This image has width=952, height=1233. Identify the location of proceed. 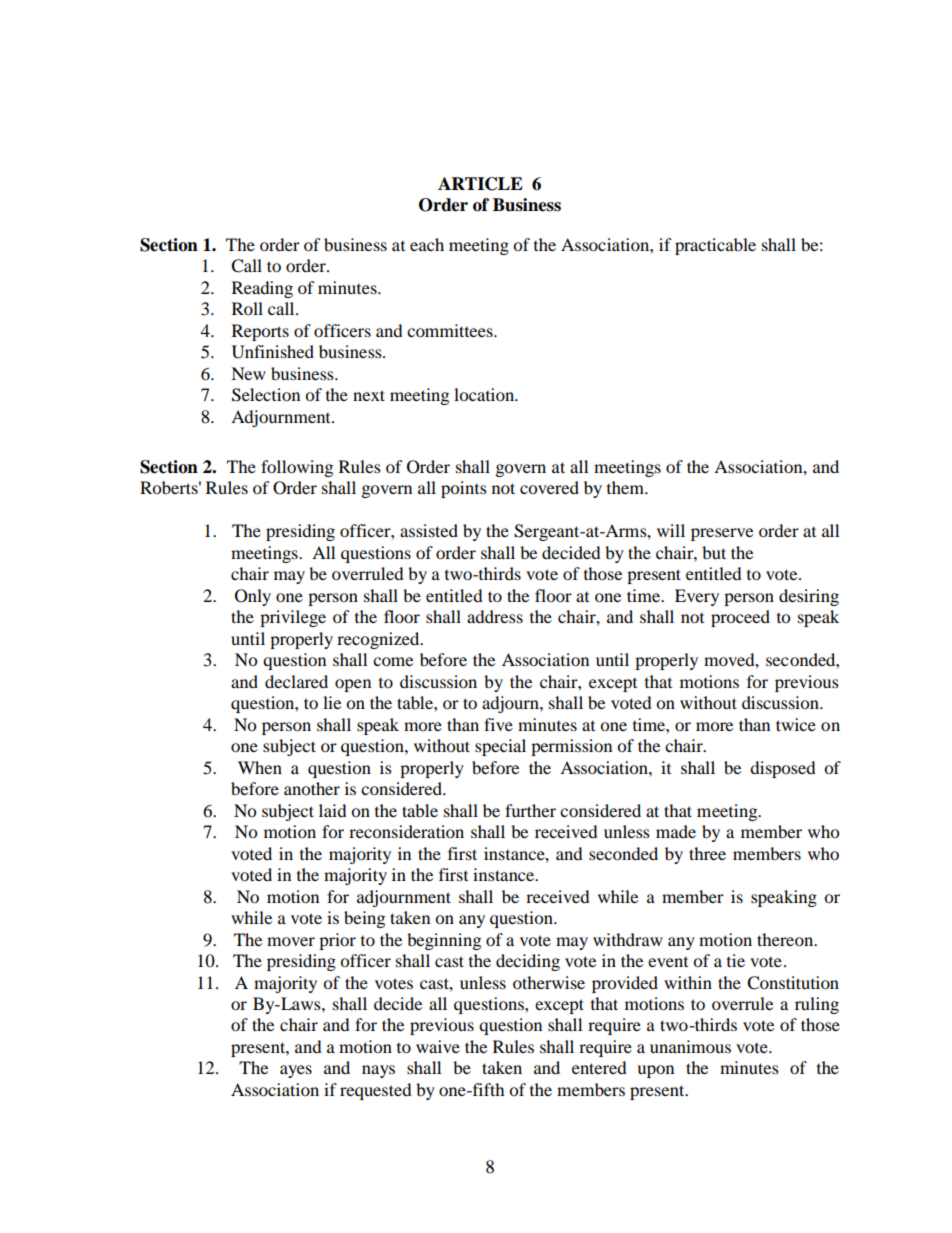
(740, 618).
